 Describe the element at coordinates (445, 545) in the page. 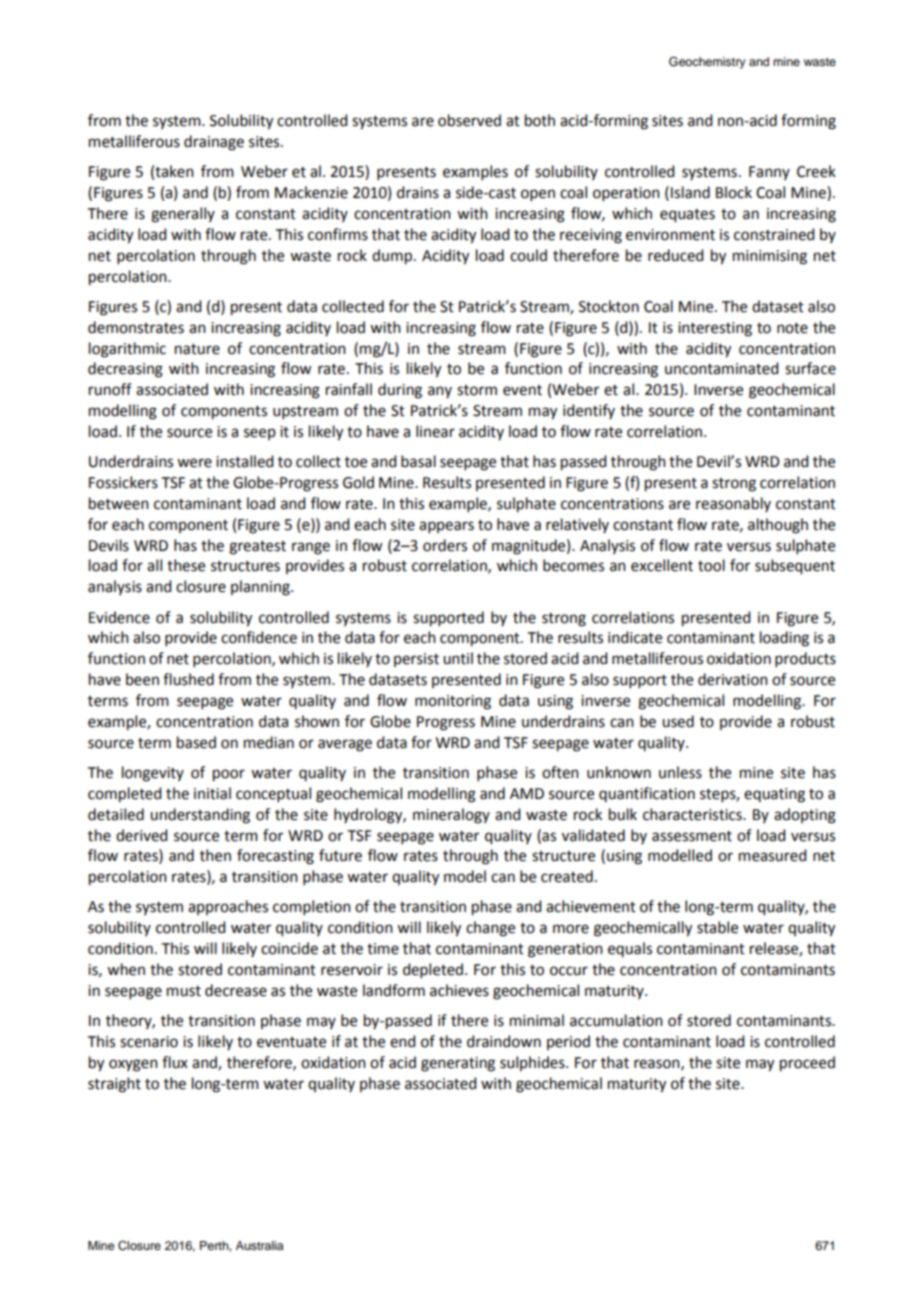

I see `orders` at that location.
